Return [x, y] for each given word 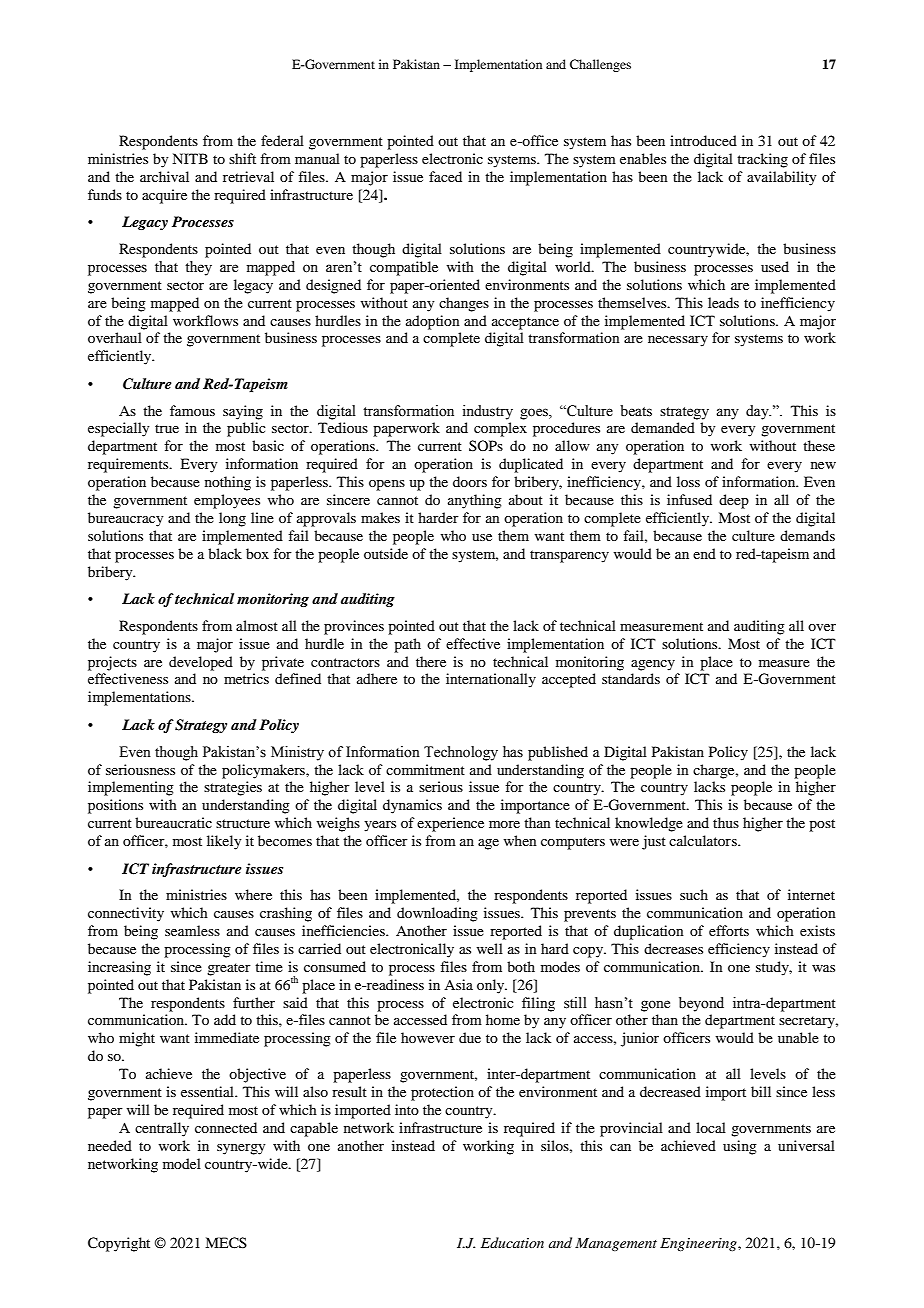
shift [242, 158]
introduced [703, 140]
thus [726, 822]
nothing [228, 483]
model [182, 1163]
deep [734, 501]
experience [450, 824]
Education [512, 1242]
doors [470, 481]
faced [445, 176]
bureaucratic [173, 822]
